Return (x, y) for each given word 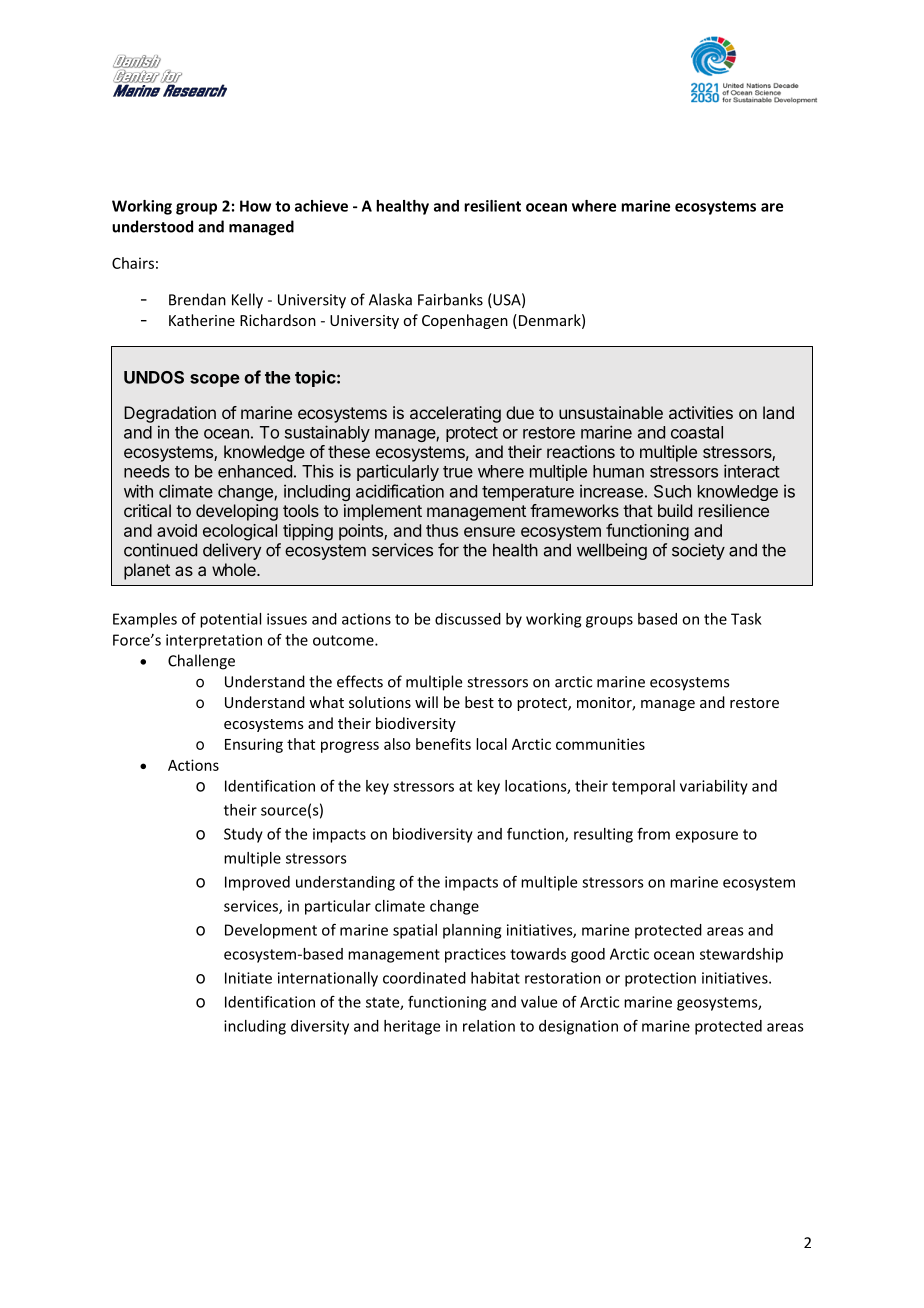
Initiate (248, 978)
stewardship (741, 955)
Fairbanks (450, 299)
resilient (492, 206)
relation (489, 1026)
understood (152, 226)
